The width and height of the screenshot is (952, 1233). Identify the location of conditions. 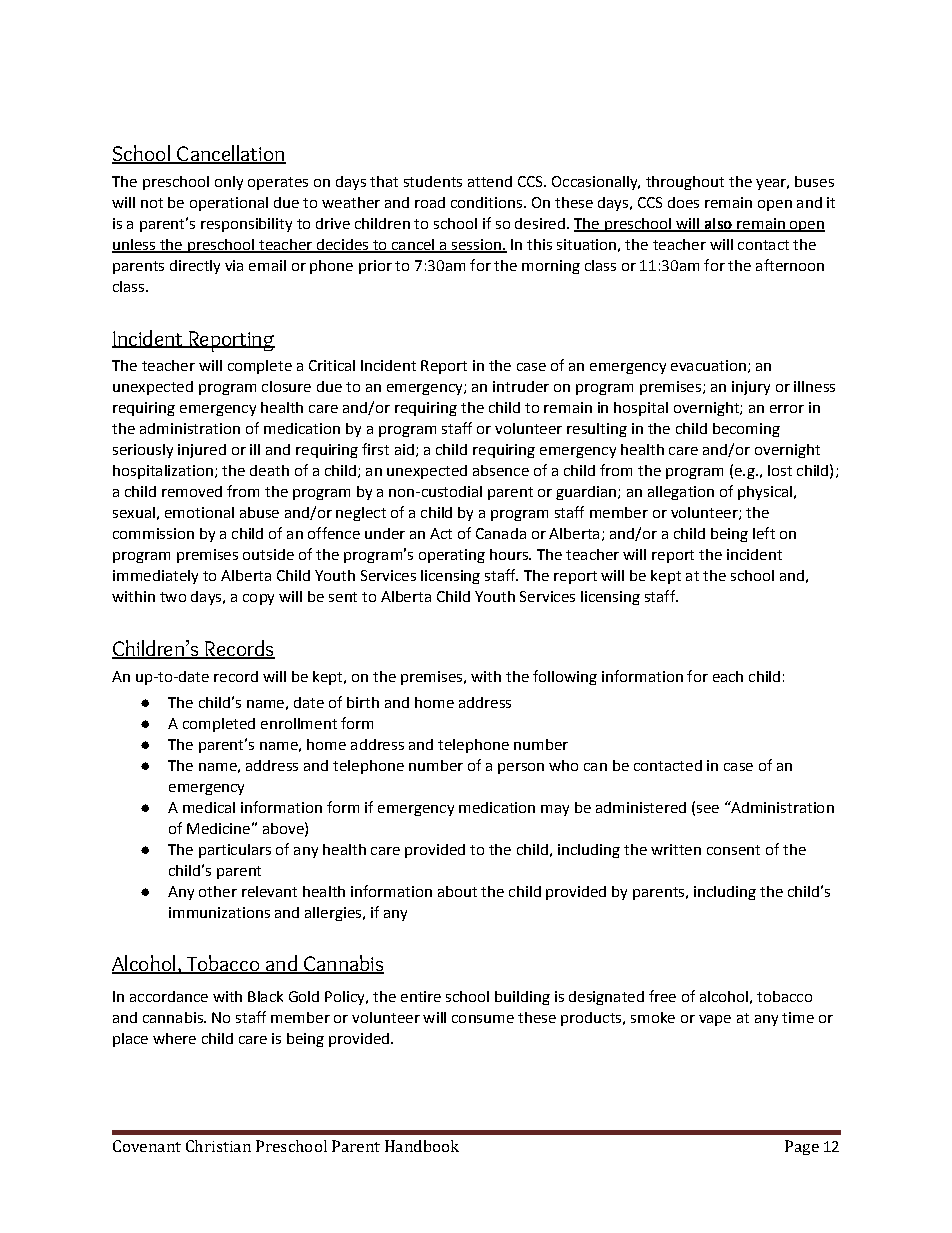
(486, 202).
